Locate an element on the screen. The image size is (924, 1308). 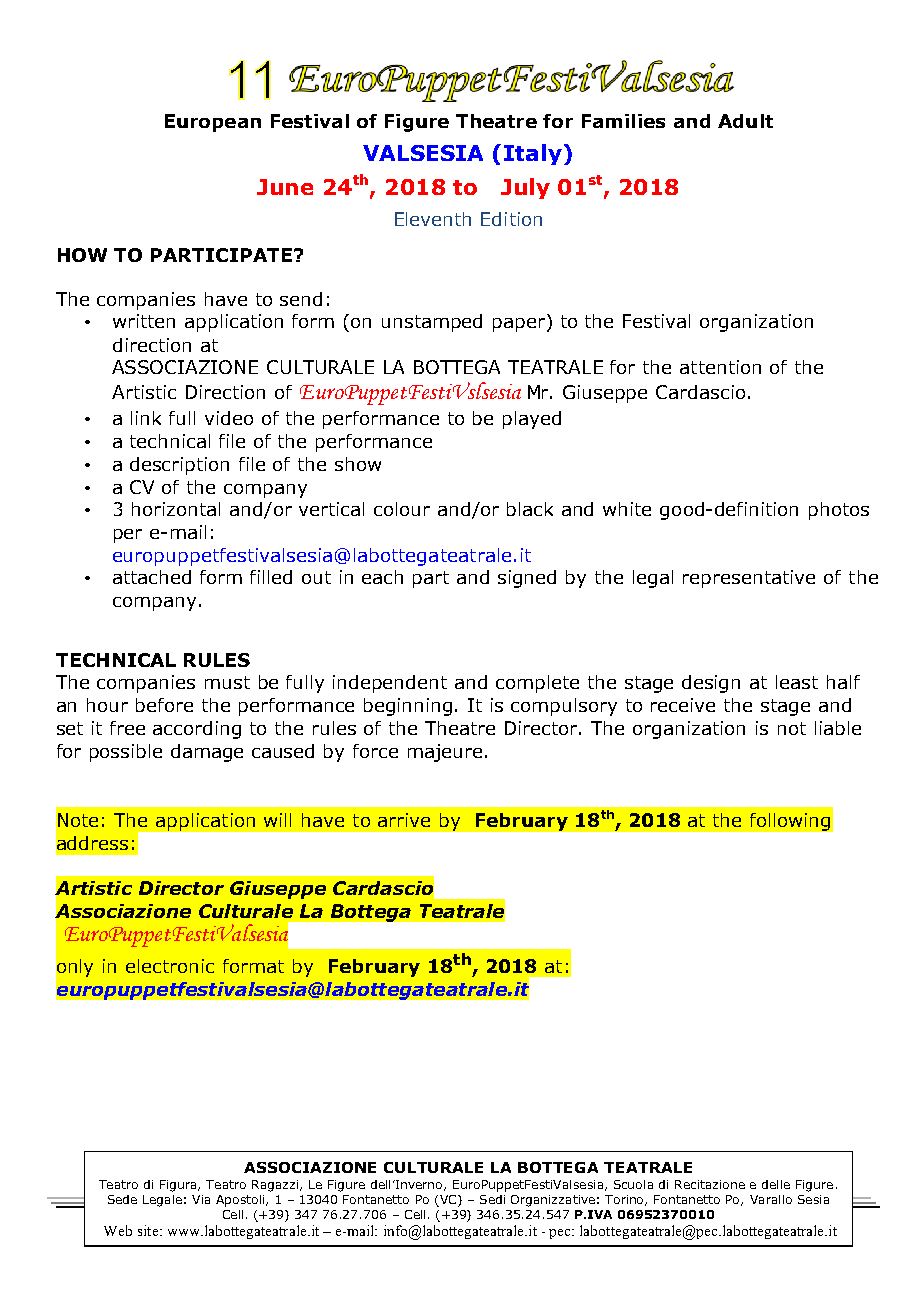
majeure is located at coordinates (445, 753).
